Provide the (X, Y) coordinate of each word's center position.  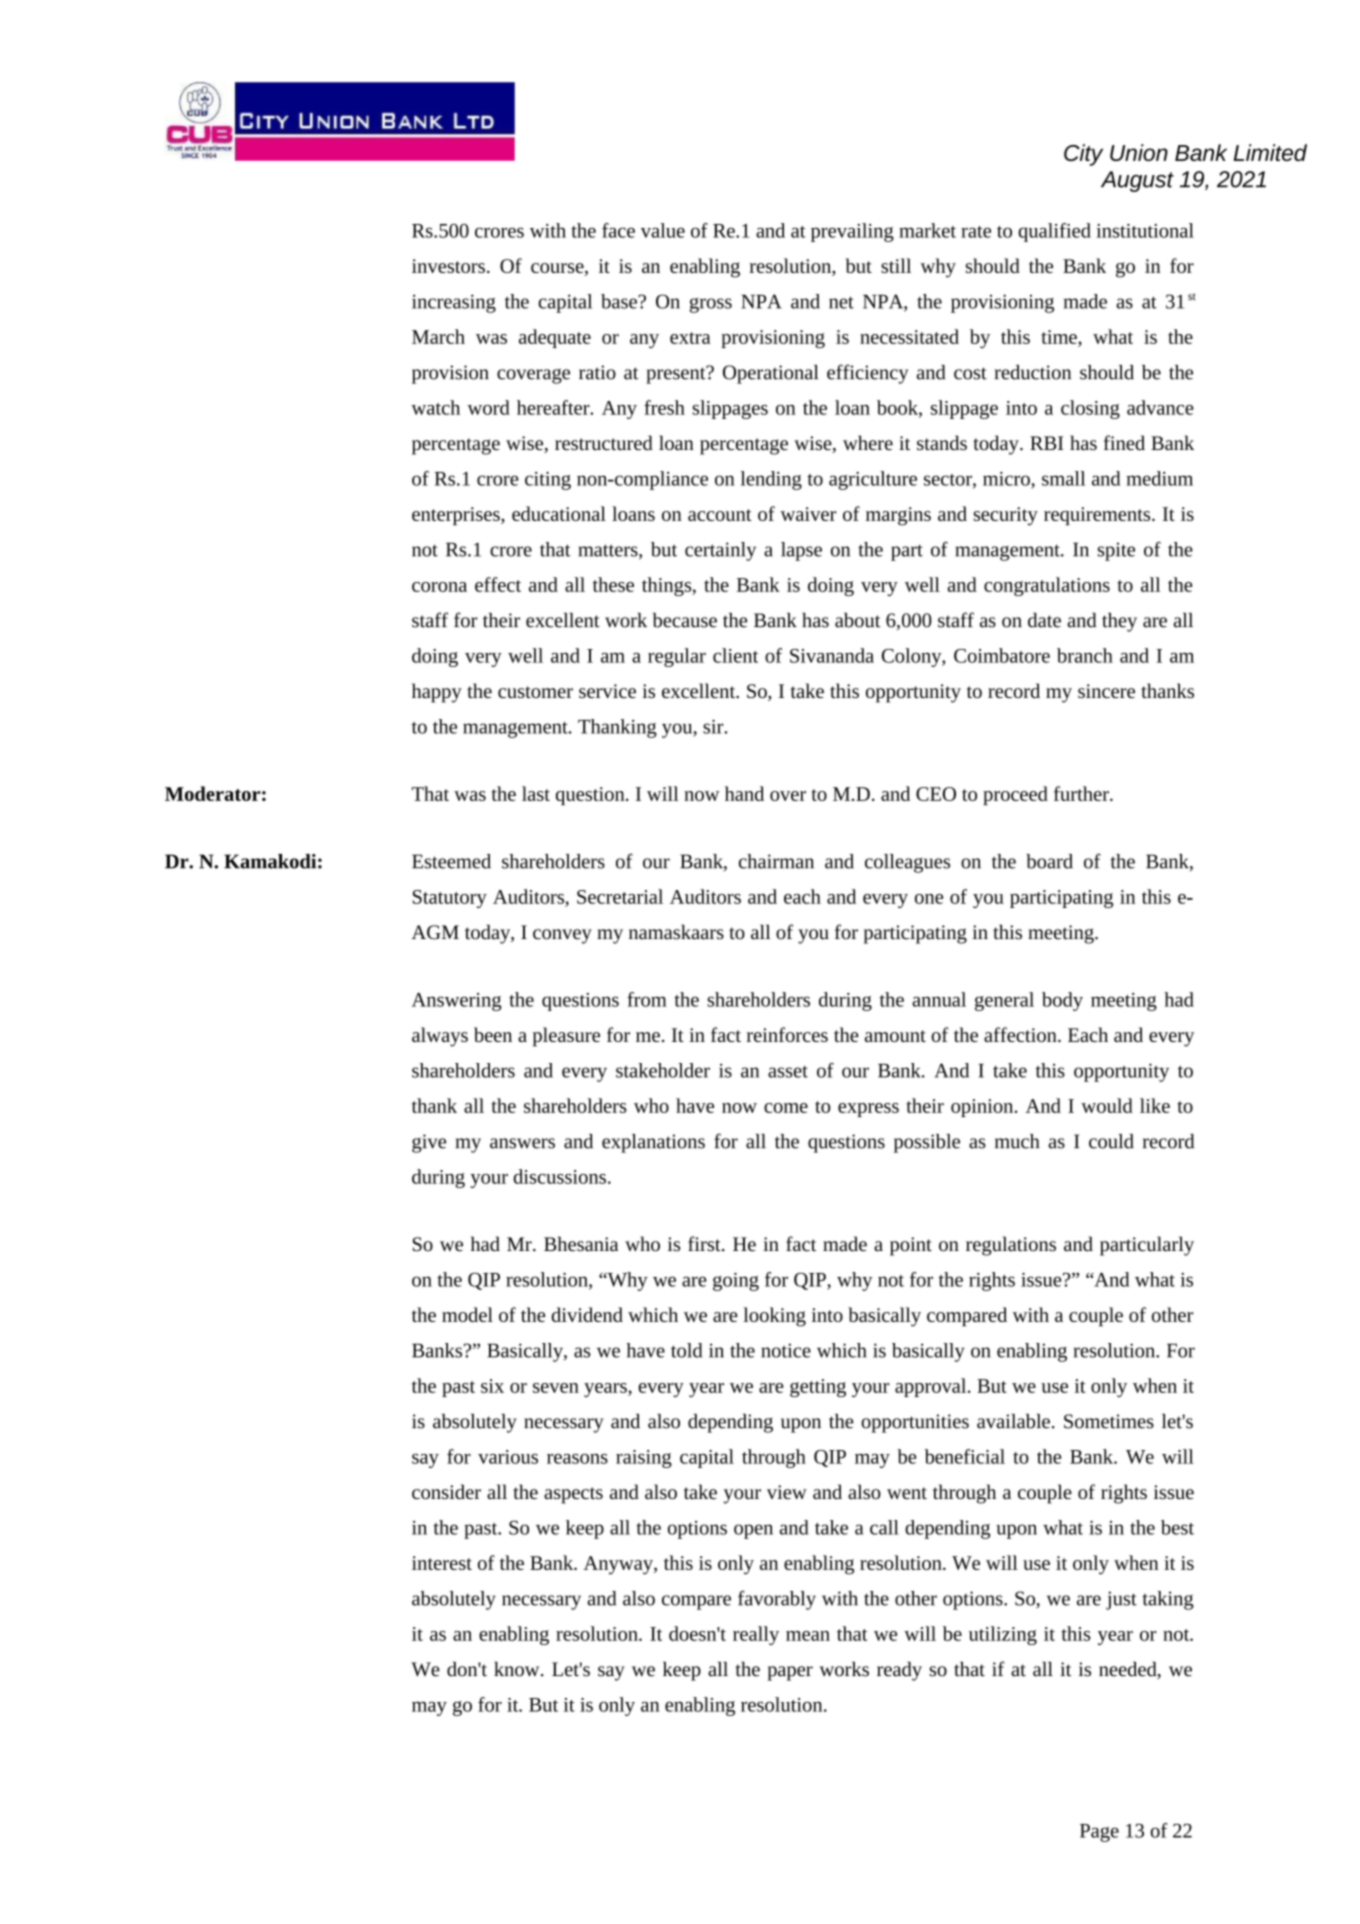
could (1111, 1141)
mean (808, 1636)
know (518, 1669)
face (618, 230)
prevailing (852, 232)
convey (562, 936)
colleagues (907, 863)
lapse (801, 551)
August (1137, 181)
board (1049, 861)
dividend (587, 1314)
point (911, 1246)
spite (1116, 551)
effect (498, 584)
